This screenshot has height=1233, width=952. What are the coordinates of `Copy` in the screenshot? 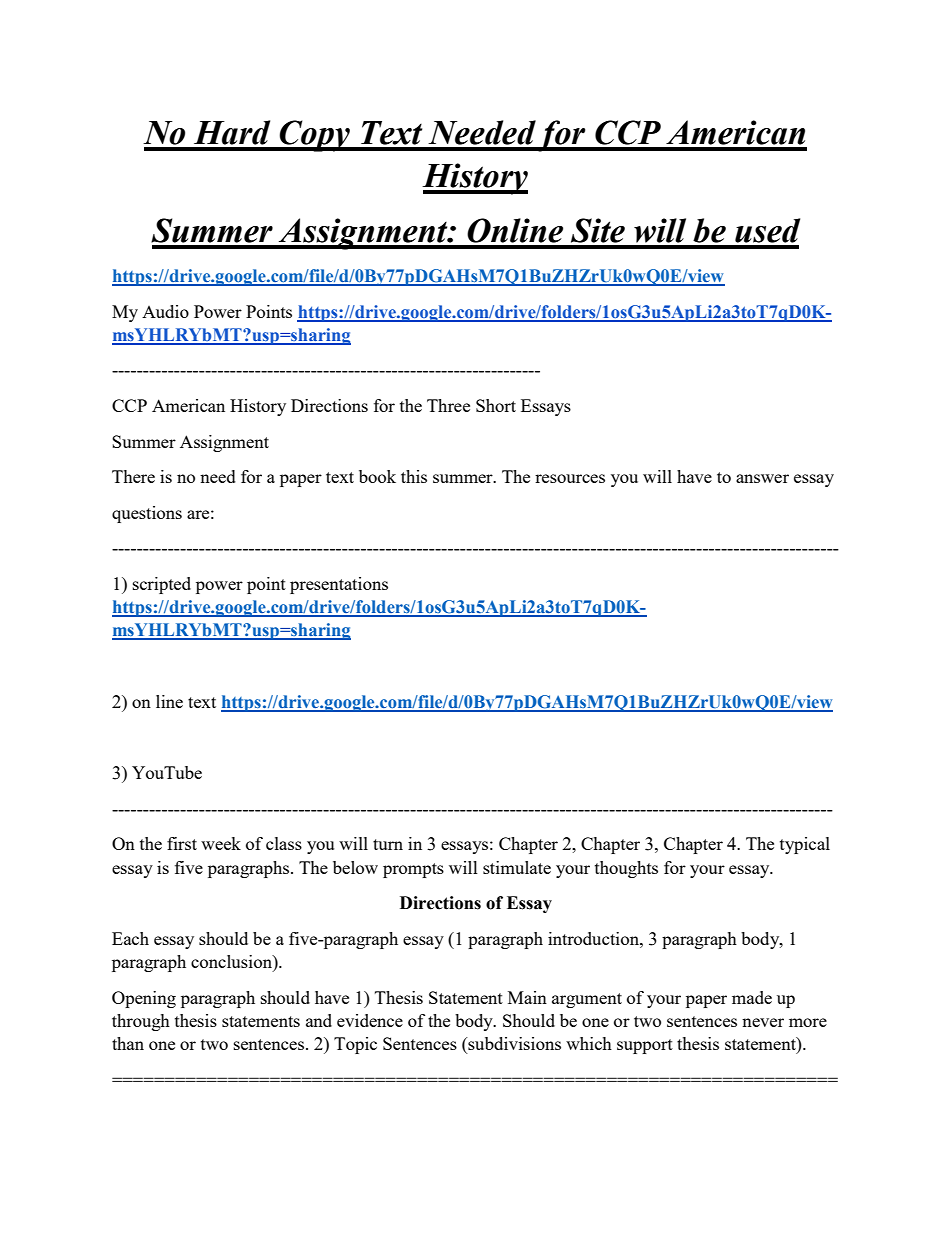 It's located at (314, 136).
